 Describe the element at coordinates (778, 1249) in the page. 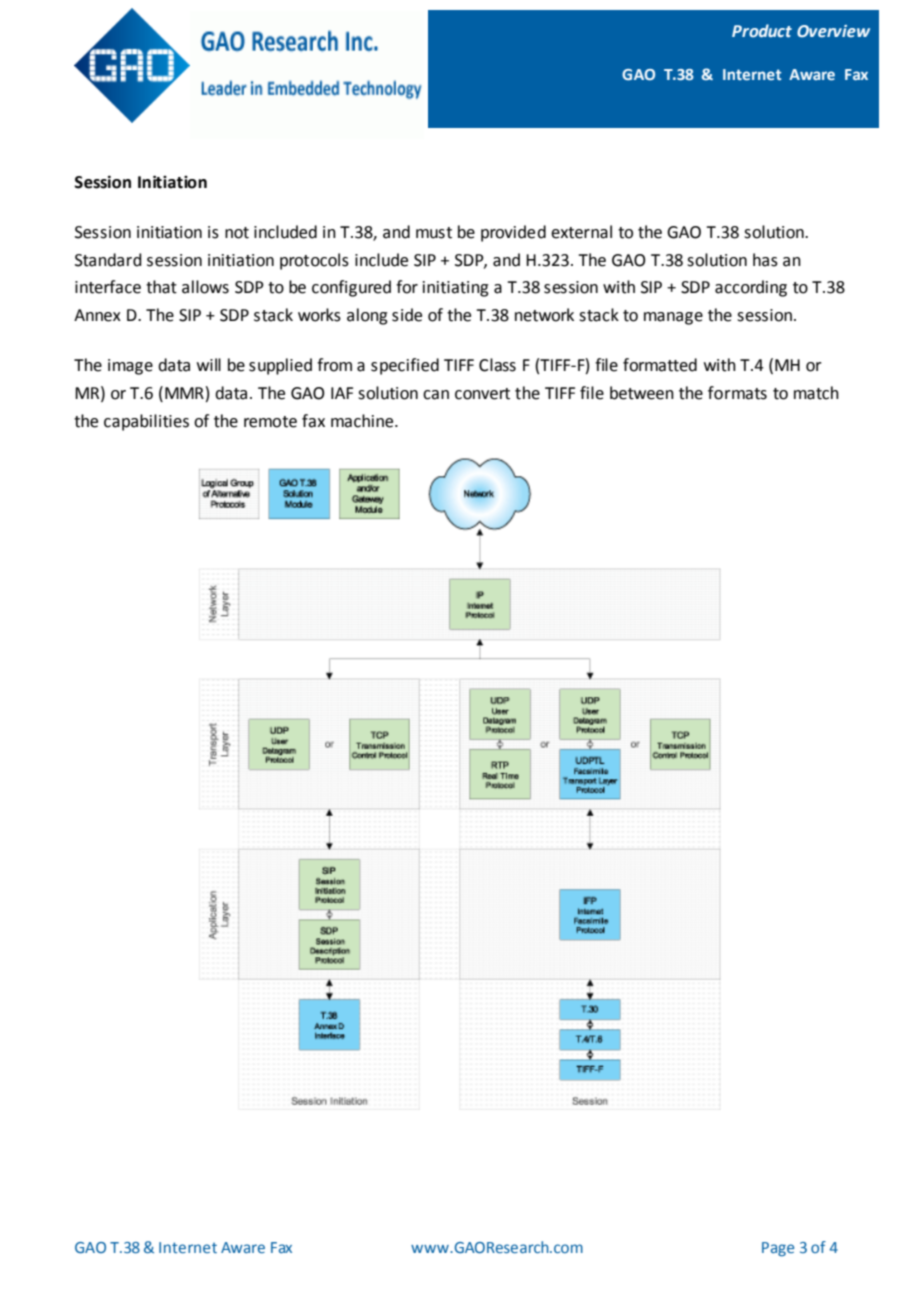

I see `Page` at that location.
